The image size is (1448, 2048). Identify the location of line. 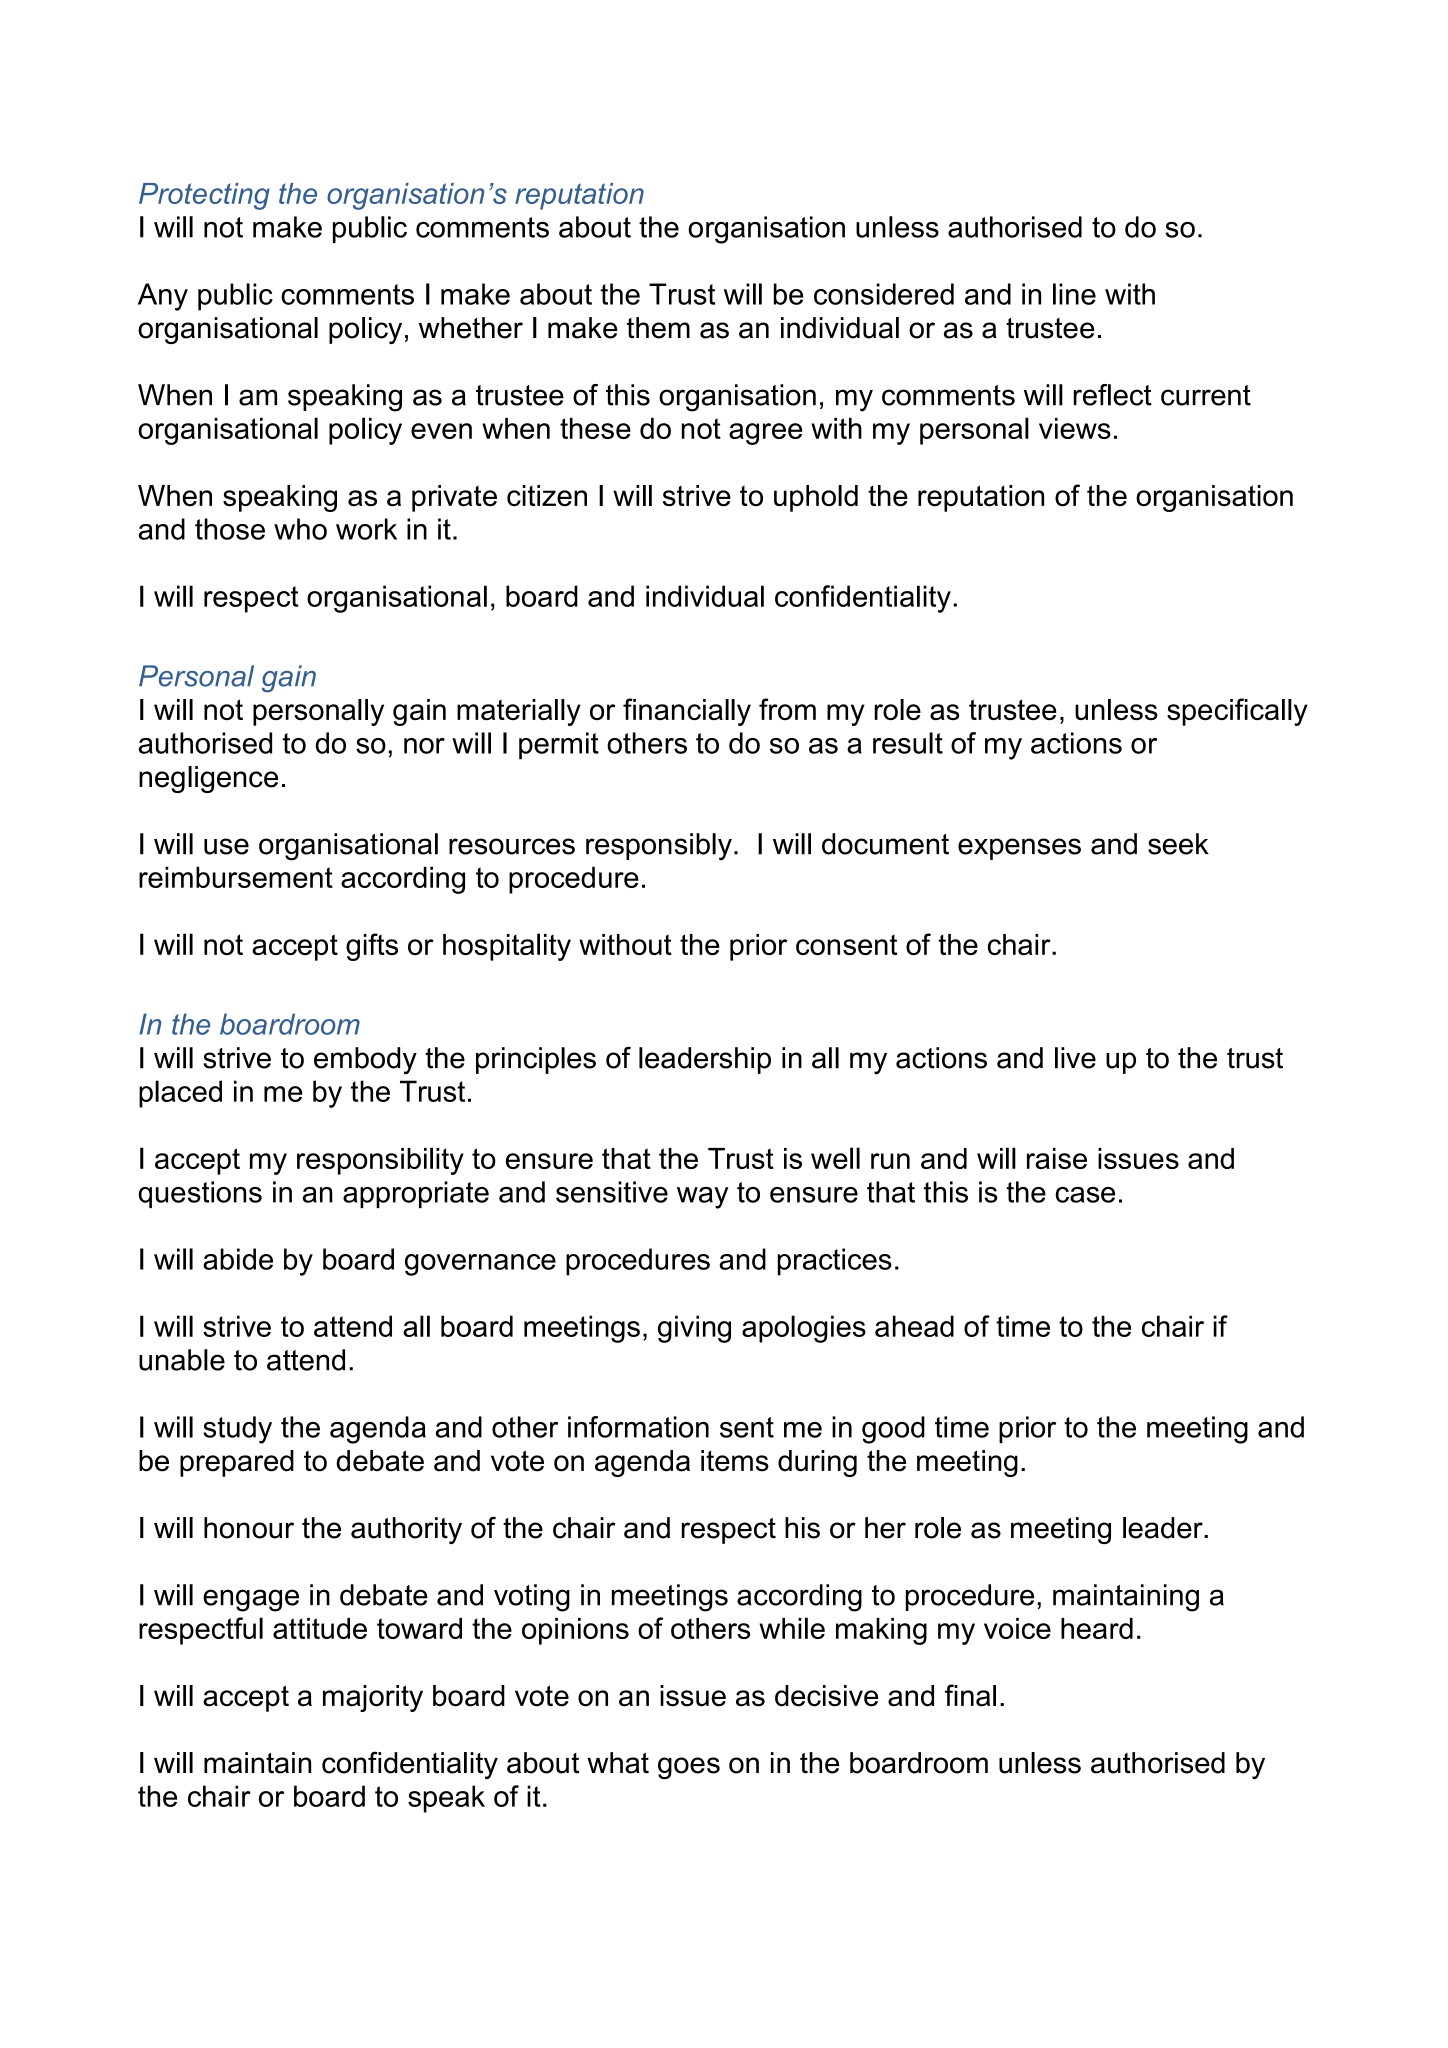
(1074, 294).
